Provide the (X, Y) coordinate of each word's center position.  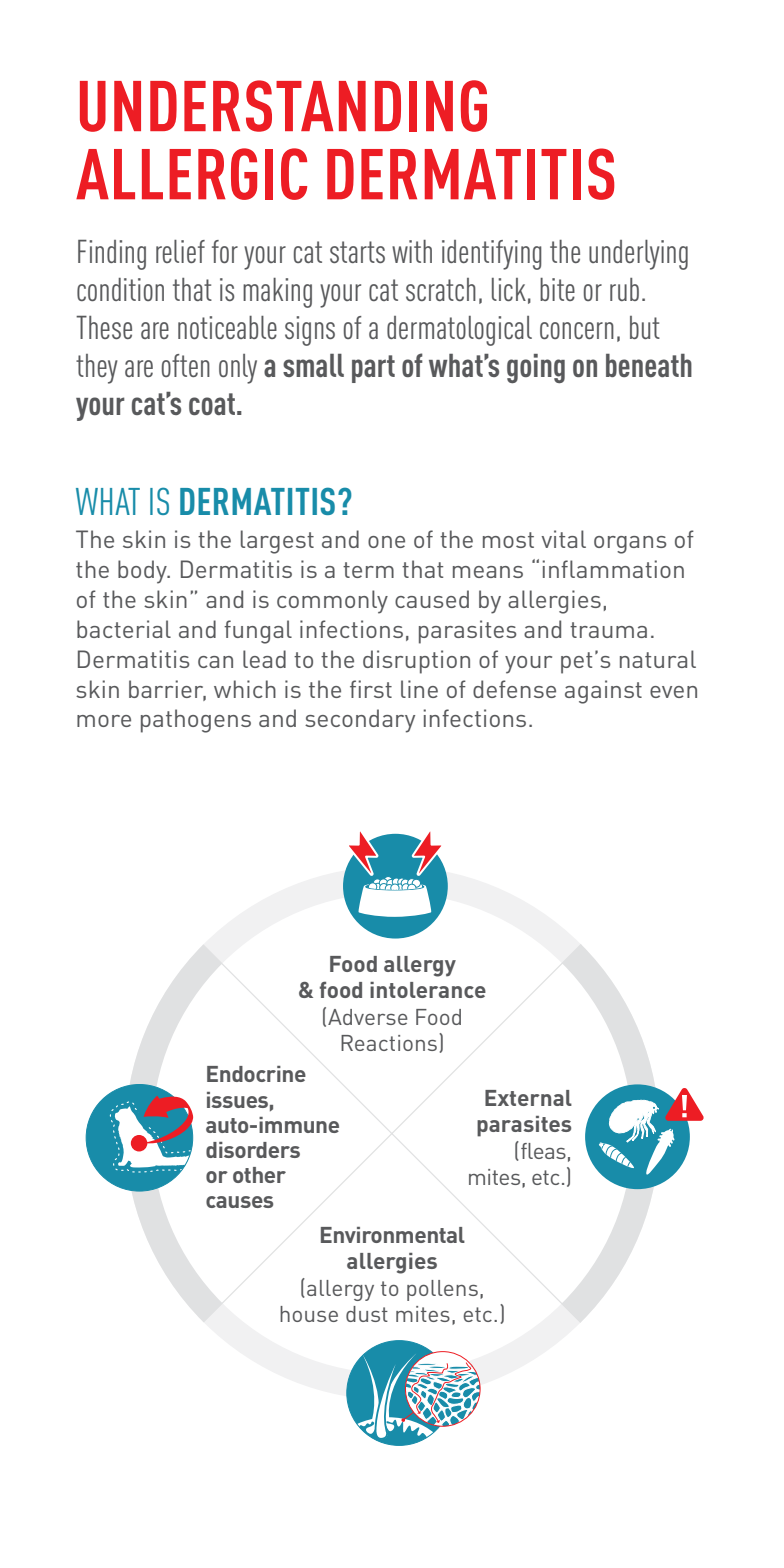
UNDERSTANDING (283, 106)
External (528, 1098)
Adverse (367, 1017)
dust (367, 1314)
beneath (649, 365)
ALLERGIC (191, 174)
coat (213, 404)
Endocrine (256, 1074)
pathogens (196, 721)
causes (239, 1202)
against (603, 692)
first (371, 689)
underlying (638, 255)
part (373, 369)
